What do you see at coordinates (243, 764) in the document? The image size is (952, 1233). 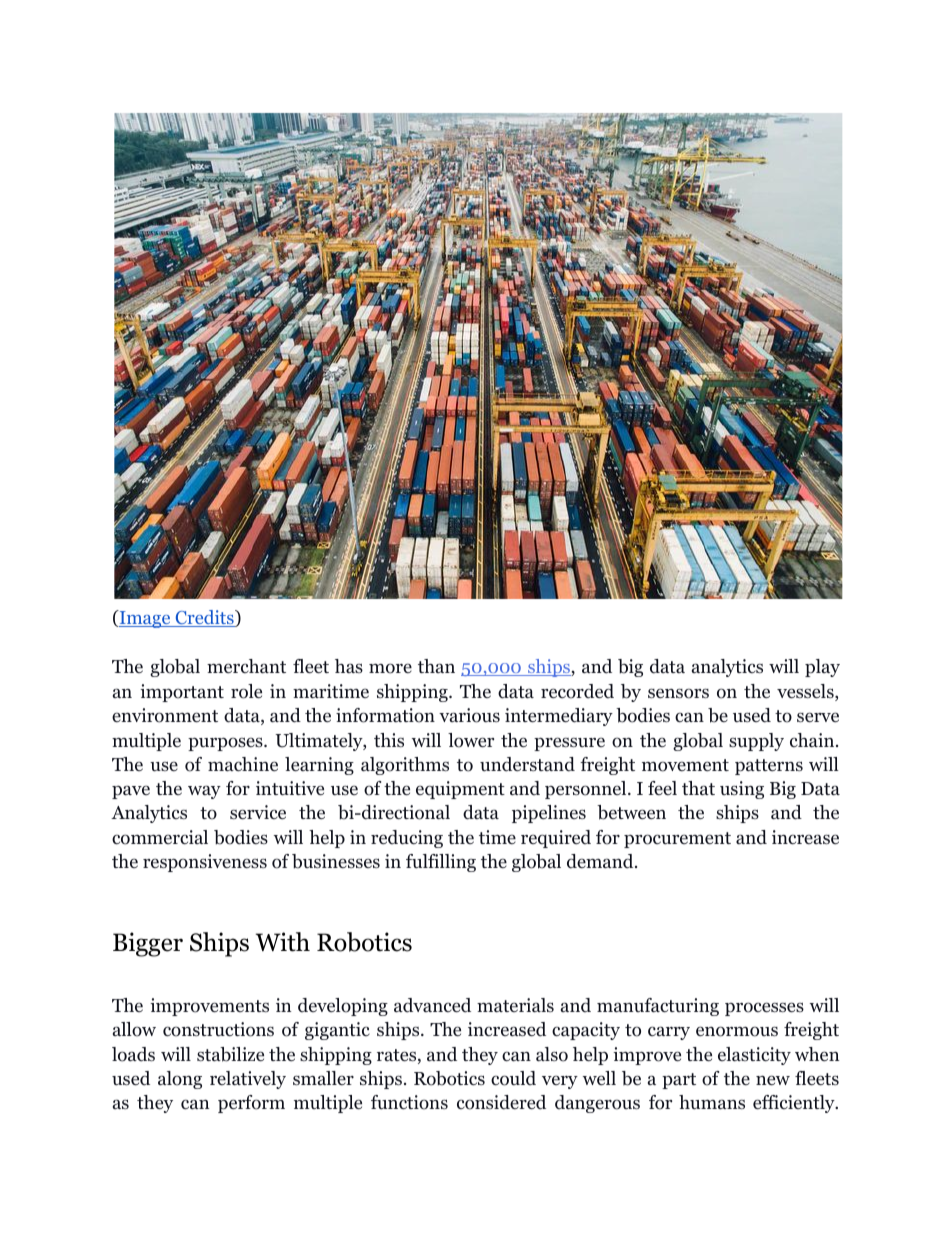 I see `machine` at bounding box center [243, 764].
